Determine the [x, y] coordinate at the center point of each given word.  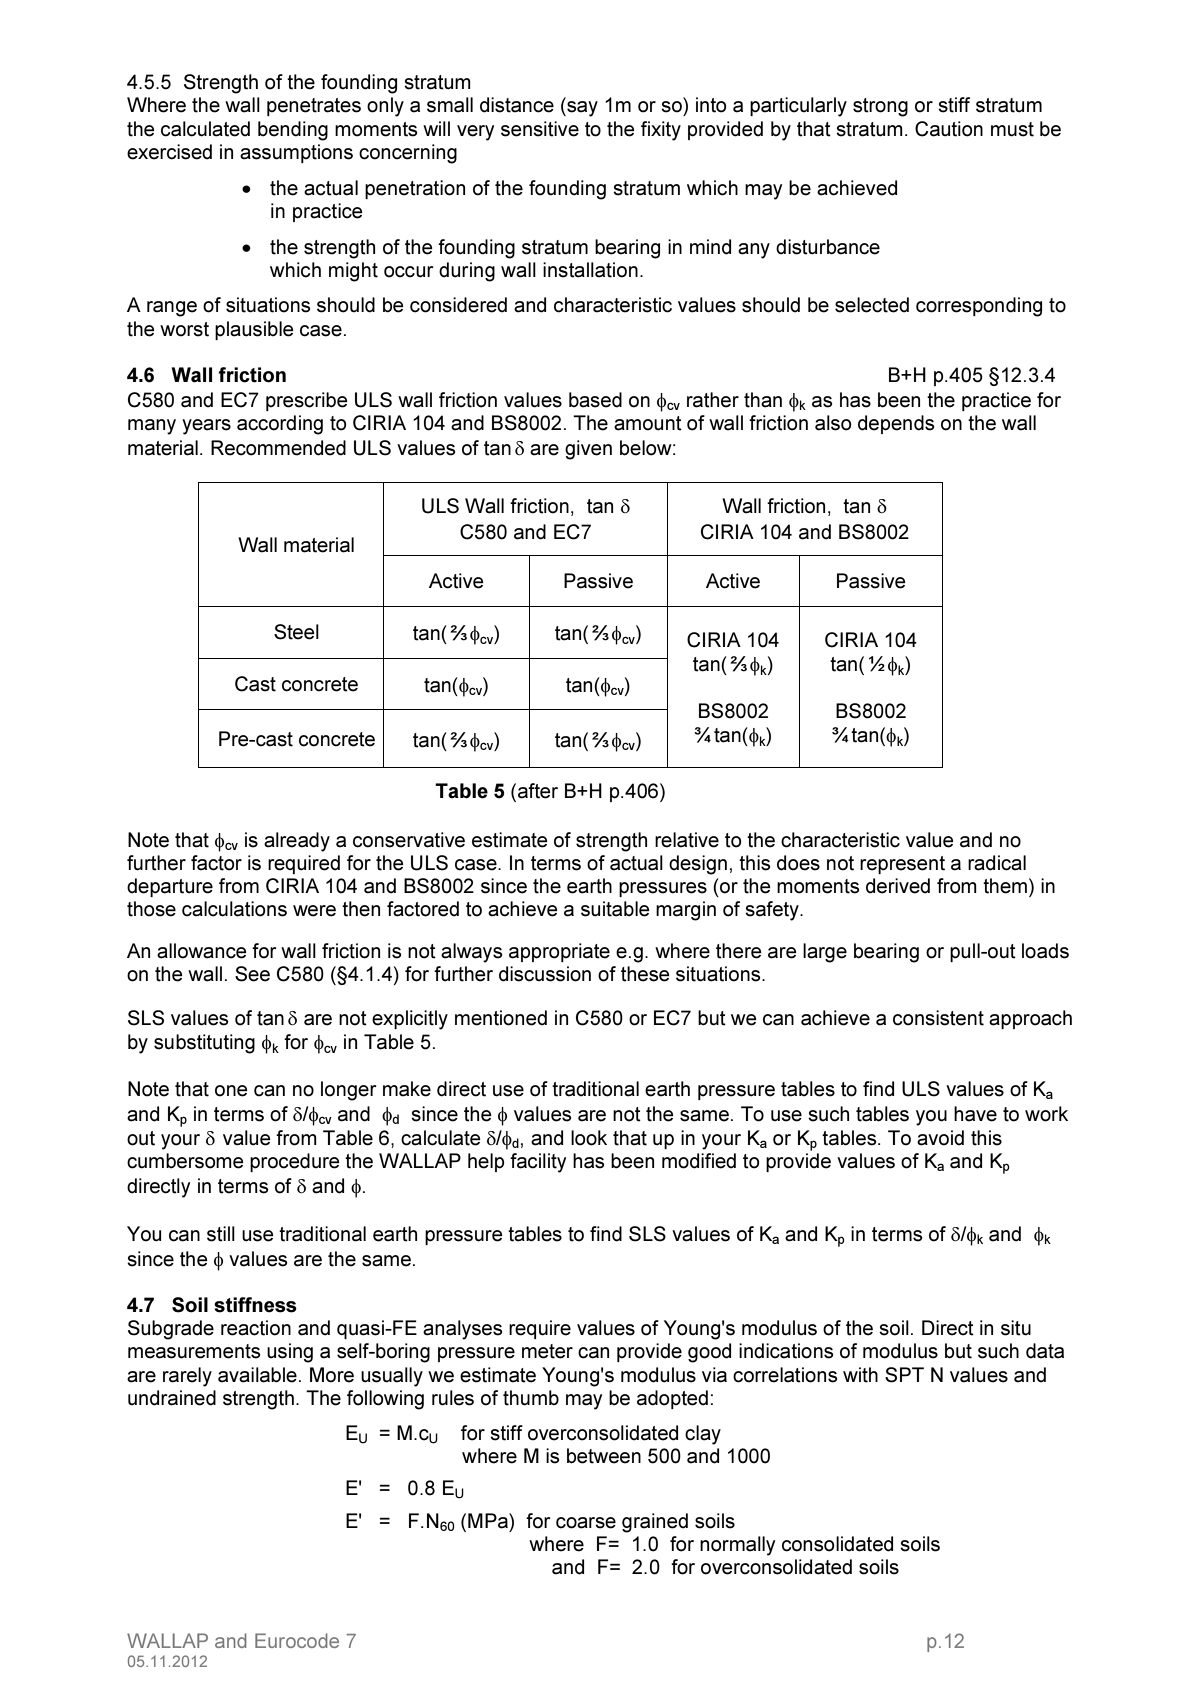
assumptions [296, 153]
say [581, 109]
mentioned [501, 1018]
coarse [586, 1523]
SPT [904, 1375]
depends [896, 424]
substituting [204, 1044]
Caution [949, 129]
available [257, 1375]
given [588, 450]
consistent [938, 1018]
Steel [296, 632]
